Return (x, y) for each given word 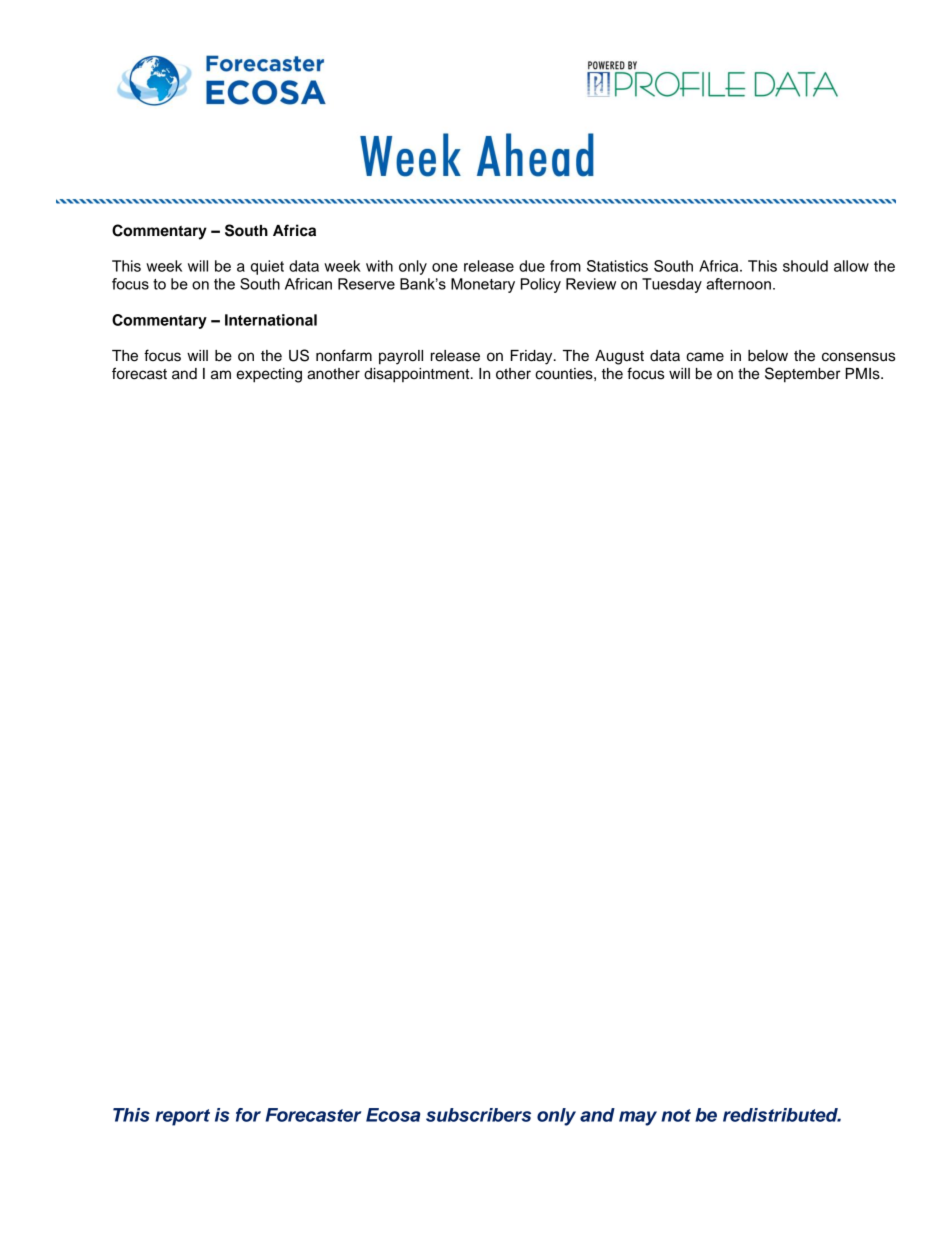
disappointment (418, 375)
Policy (541, 285)
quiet (267, 267)
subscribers (478, 1115)
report (182, 1117)
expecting (269, 375)
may (638, 1118)
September (802, 375)
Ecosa (393, 1115)
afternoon (738, 284)
